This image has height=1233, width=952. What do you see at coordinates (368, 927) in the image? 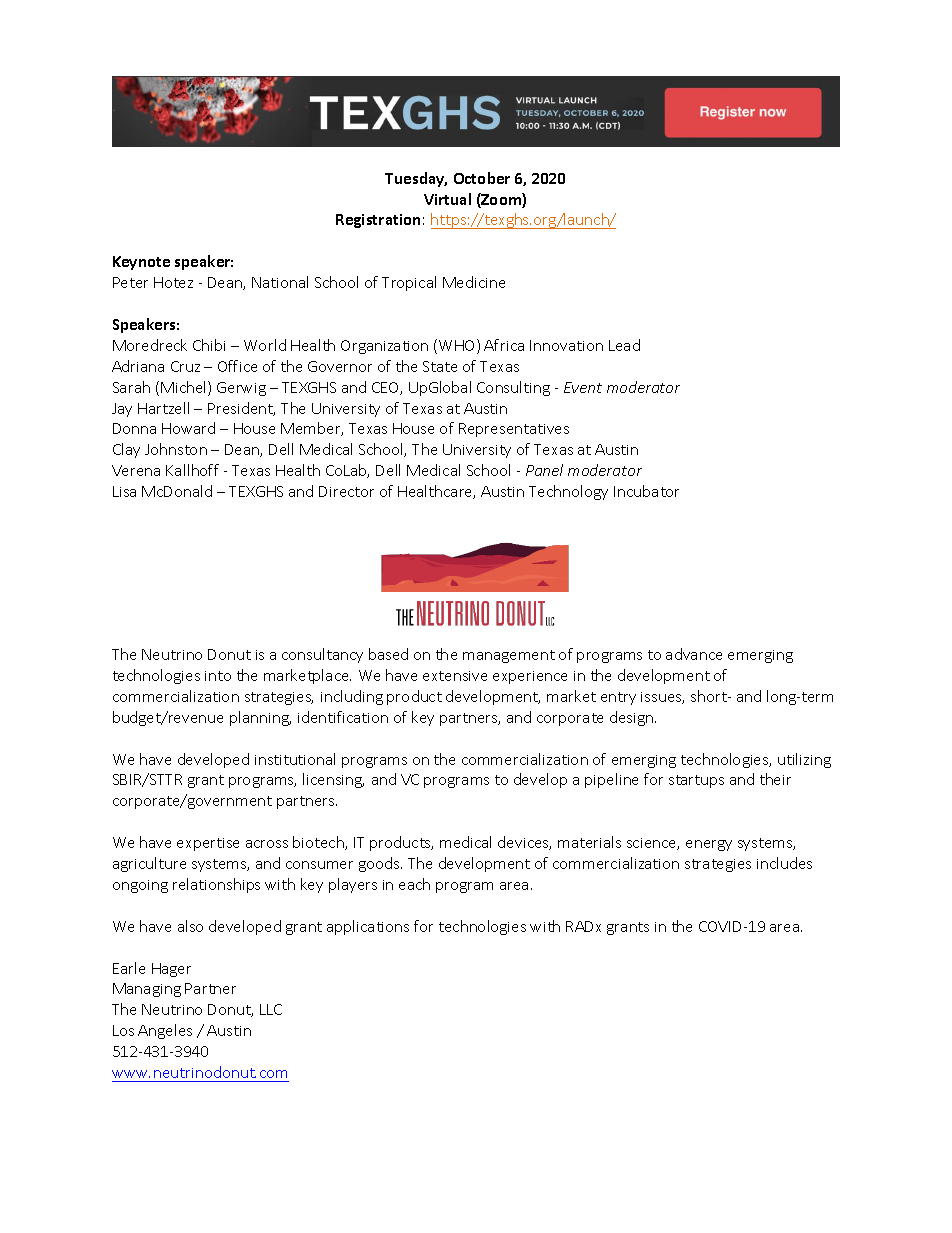
I see `applications` at bounding box center [368, 927].
